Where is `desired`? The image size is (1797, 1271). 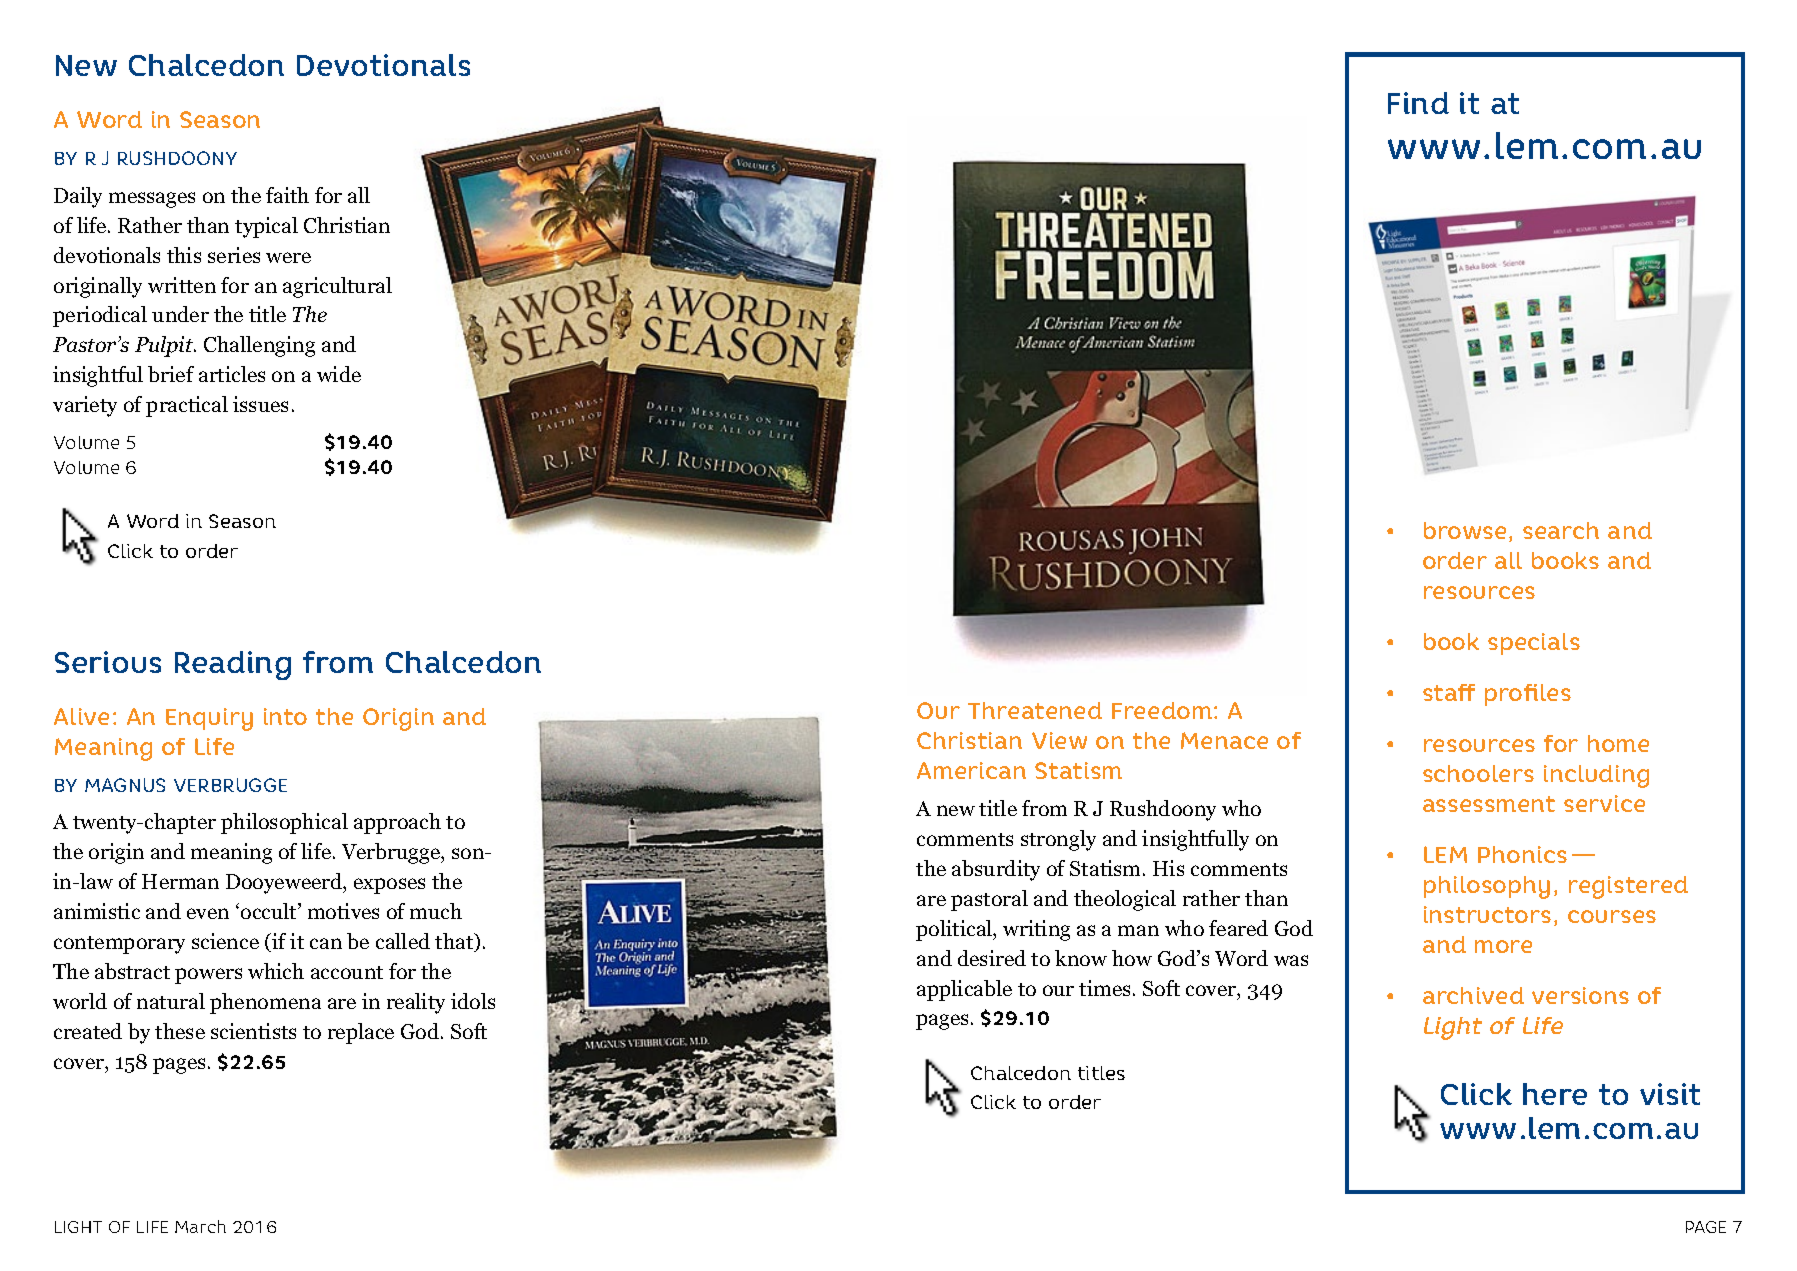
desired is located at coordinates (992, 958).
